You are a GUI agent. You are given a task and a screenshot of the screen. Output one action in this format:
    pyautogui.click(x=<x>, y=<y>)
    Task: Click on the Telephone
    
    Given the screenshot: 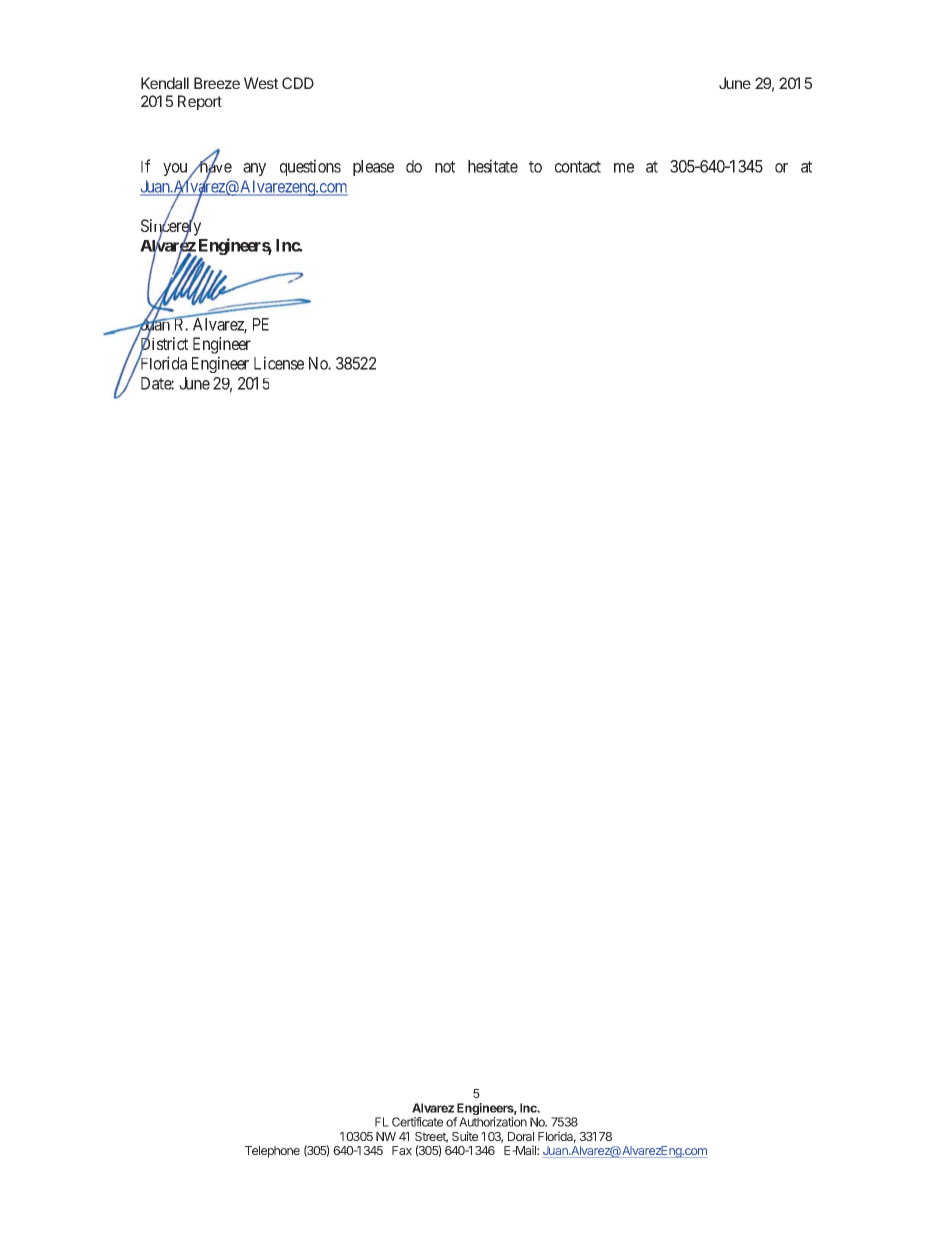 What is the action you would take?
    pyautogui.click(x=272, y=1152)
